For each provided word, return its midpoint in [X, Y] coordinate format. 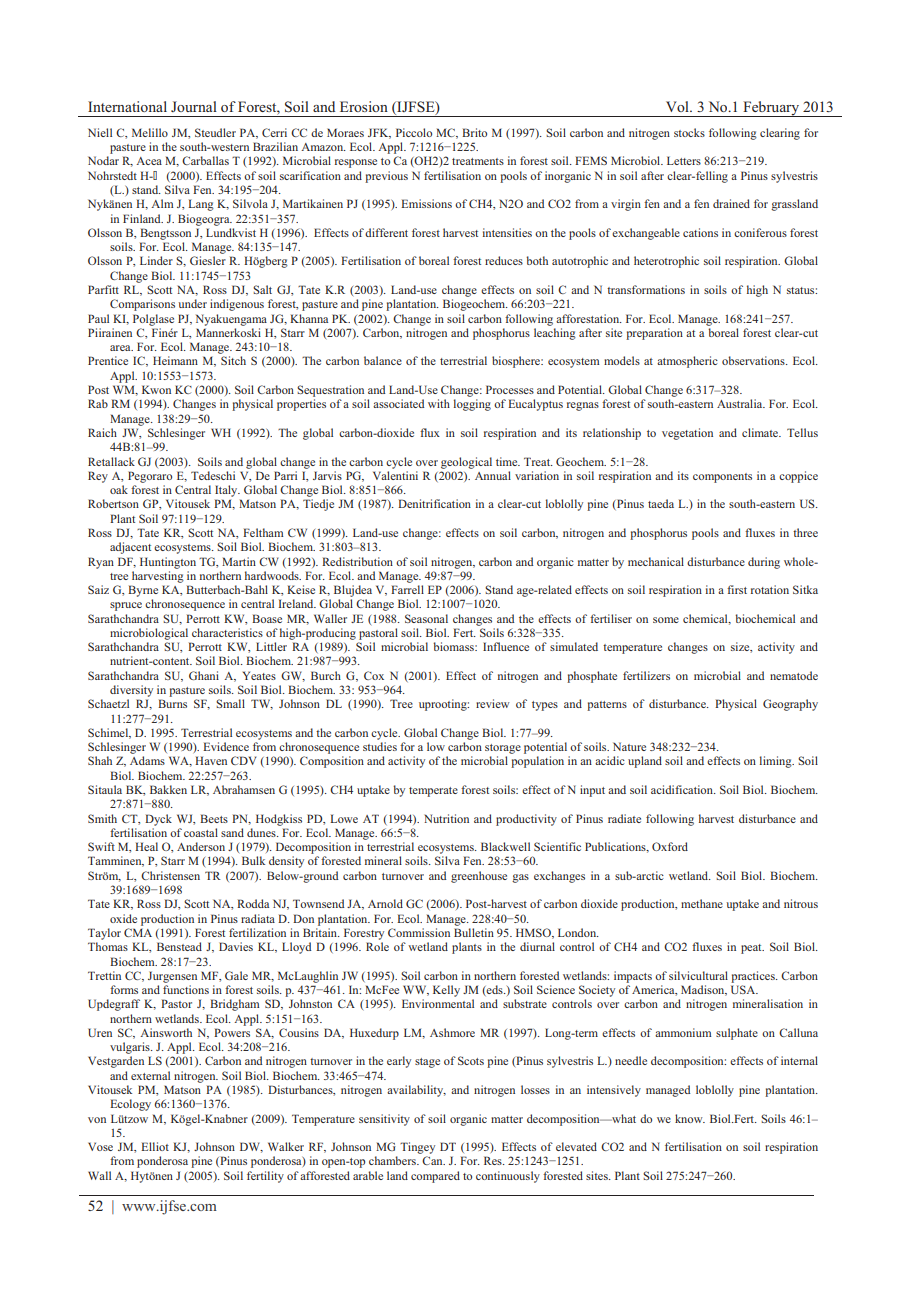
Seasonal [426, 618]
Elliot [155, 1146]
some [666, 620]
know [690, 1118]
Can [433, 1160]
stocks [689, 132]
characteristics [227, 632]
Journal [194, 106]
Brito [474, 132]
